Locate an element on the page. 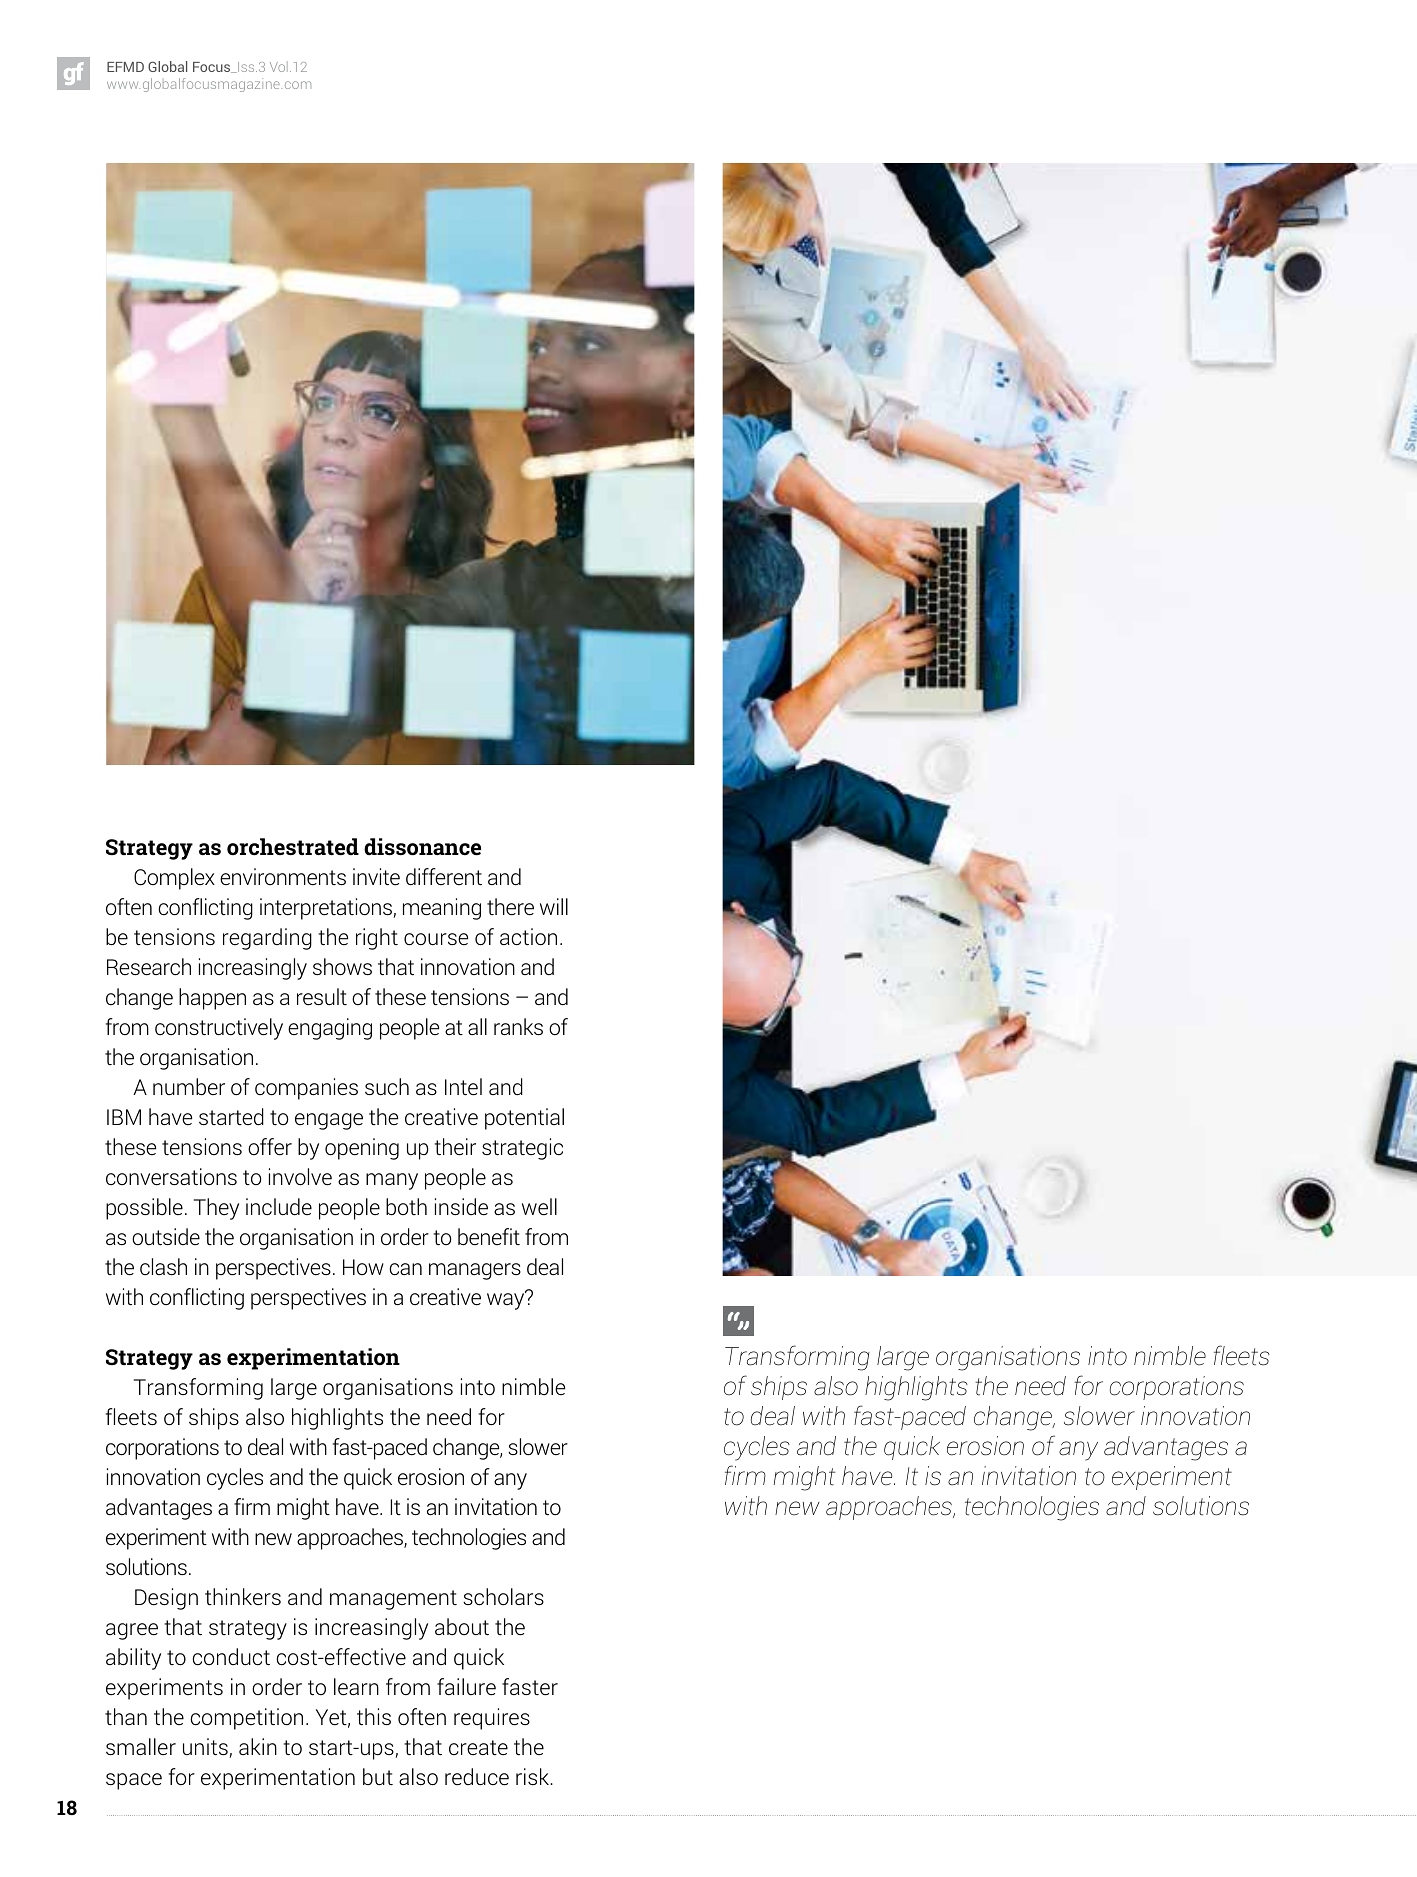  conversations is located at coordinates (171, 1177).
